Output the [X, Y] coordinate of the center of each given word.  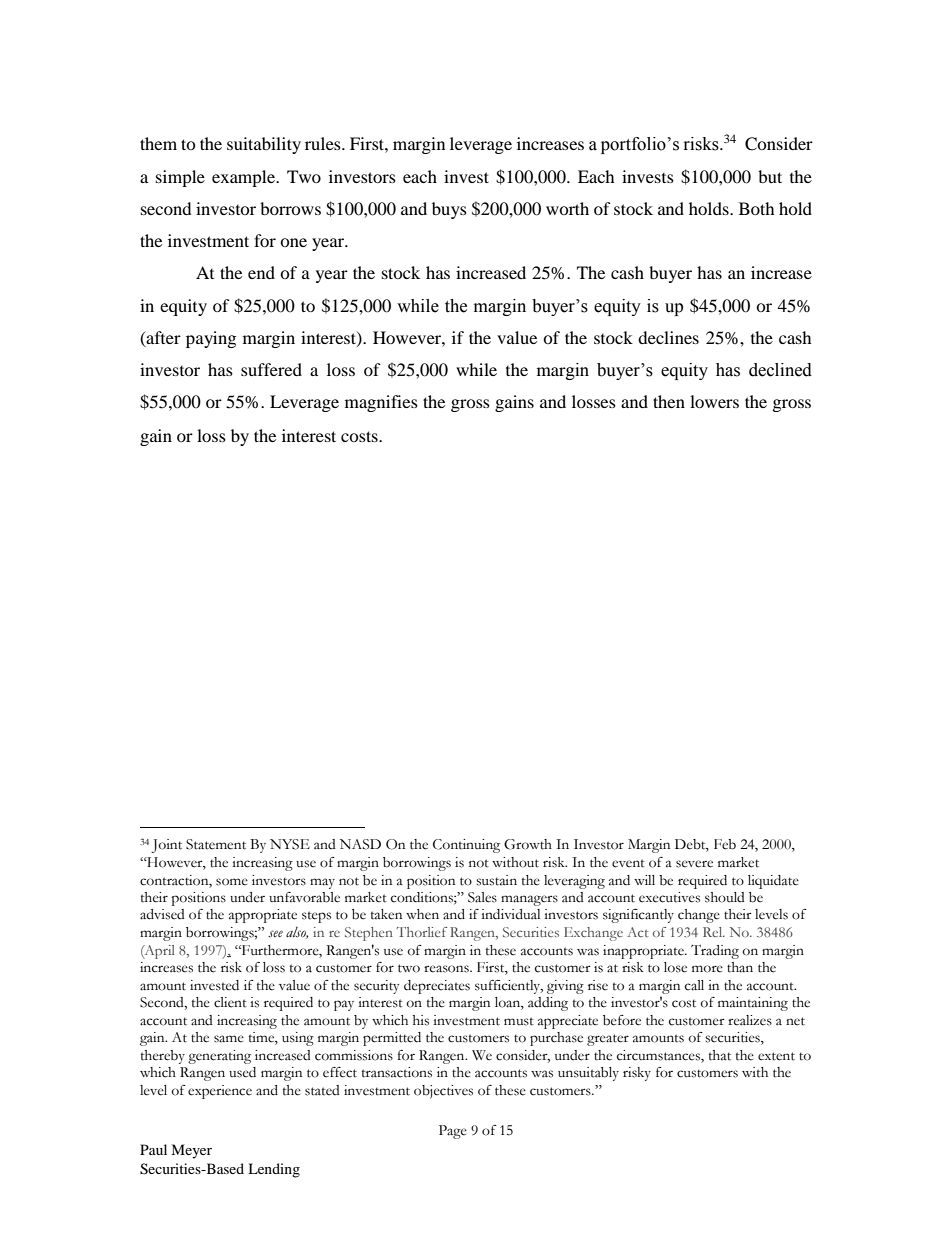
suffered [271, 369]
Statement [216, 844]
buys [449, 210]
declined [780, 370]
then [669, 401]
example [244, 178]
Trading [715, 952]
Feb [725, 844]
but [770, 176]
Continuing [466, 846]
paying [211, 339]
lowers [714, 401]
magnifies [381, 403]
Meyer [191, 1151]
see [275, 933]
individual [510, 914]
